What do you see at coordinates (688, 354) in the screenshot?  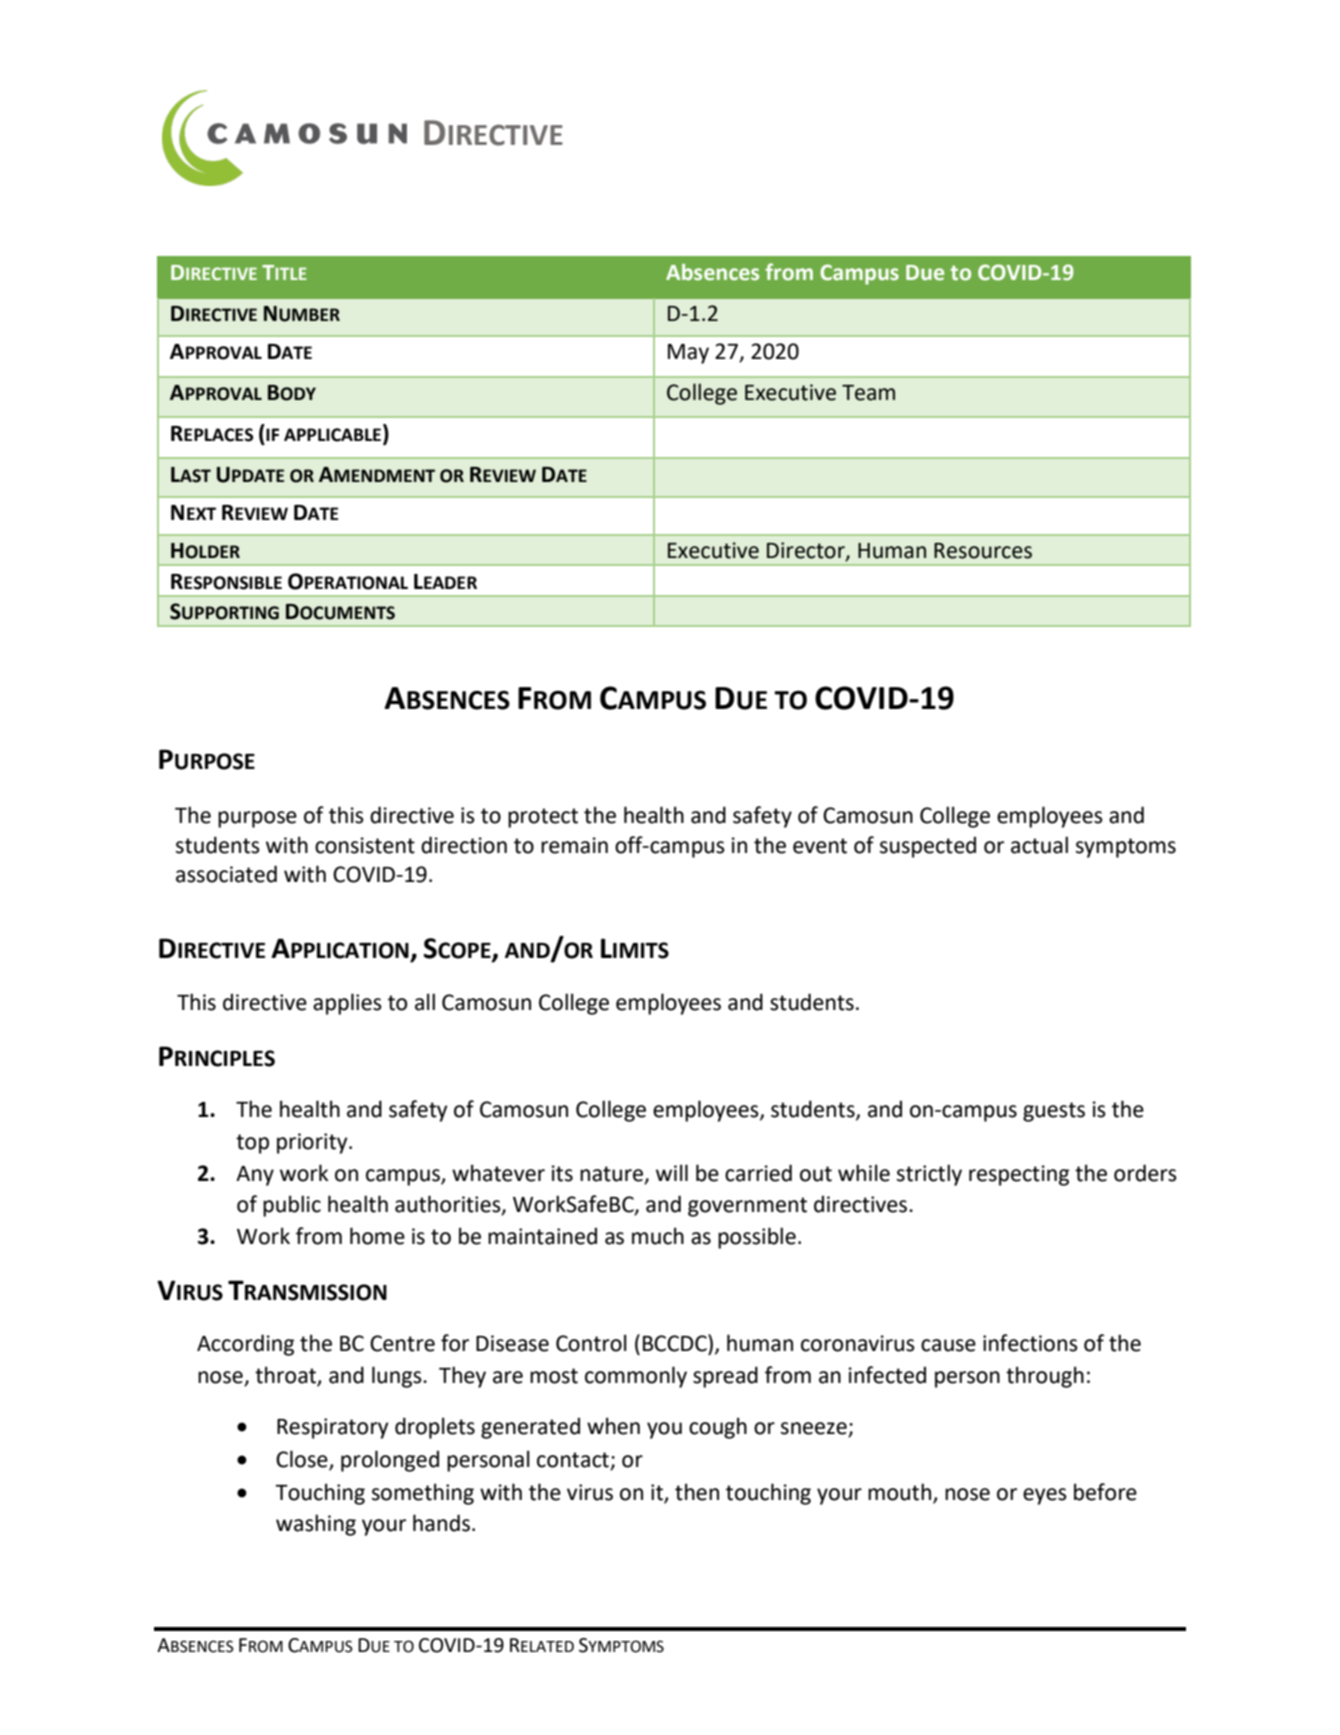 I see `May` at bounding box center [688, 354].
